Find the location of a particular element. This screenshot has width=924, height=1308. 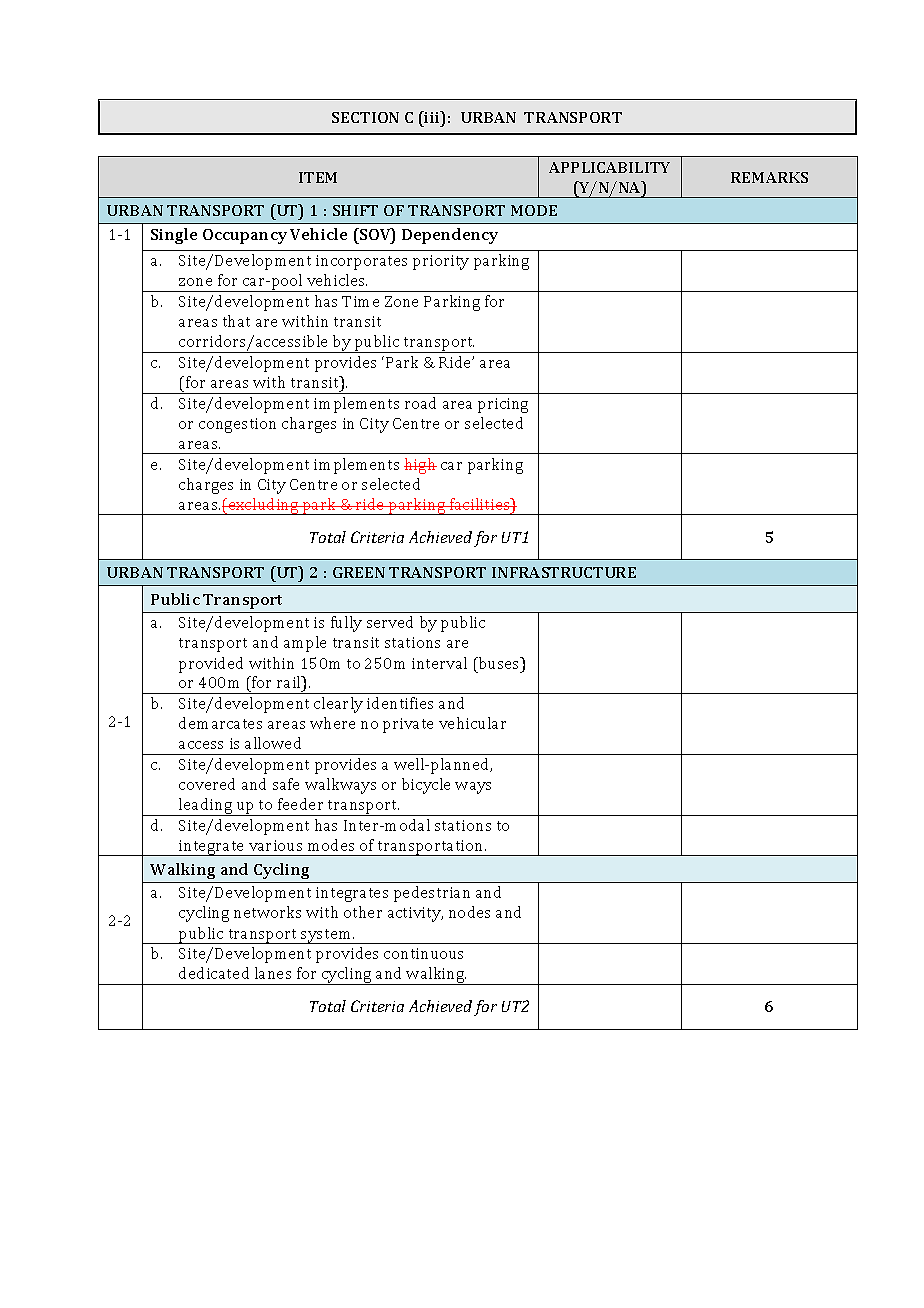

buses is located at coordinates (499, 663).
